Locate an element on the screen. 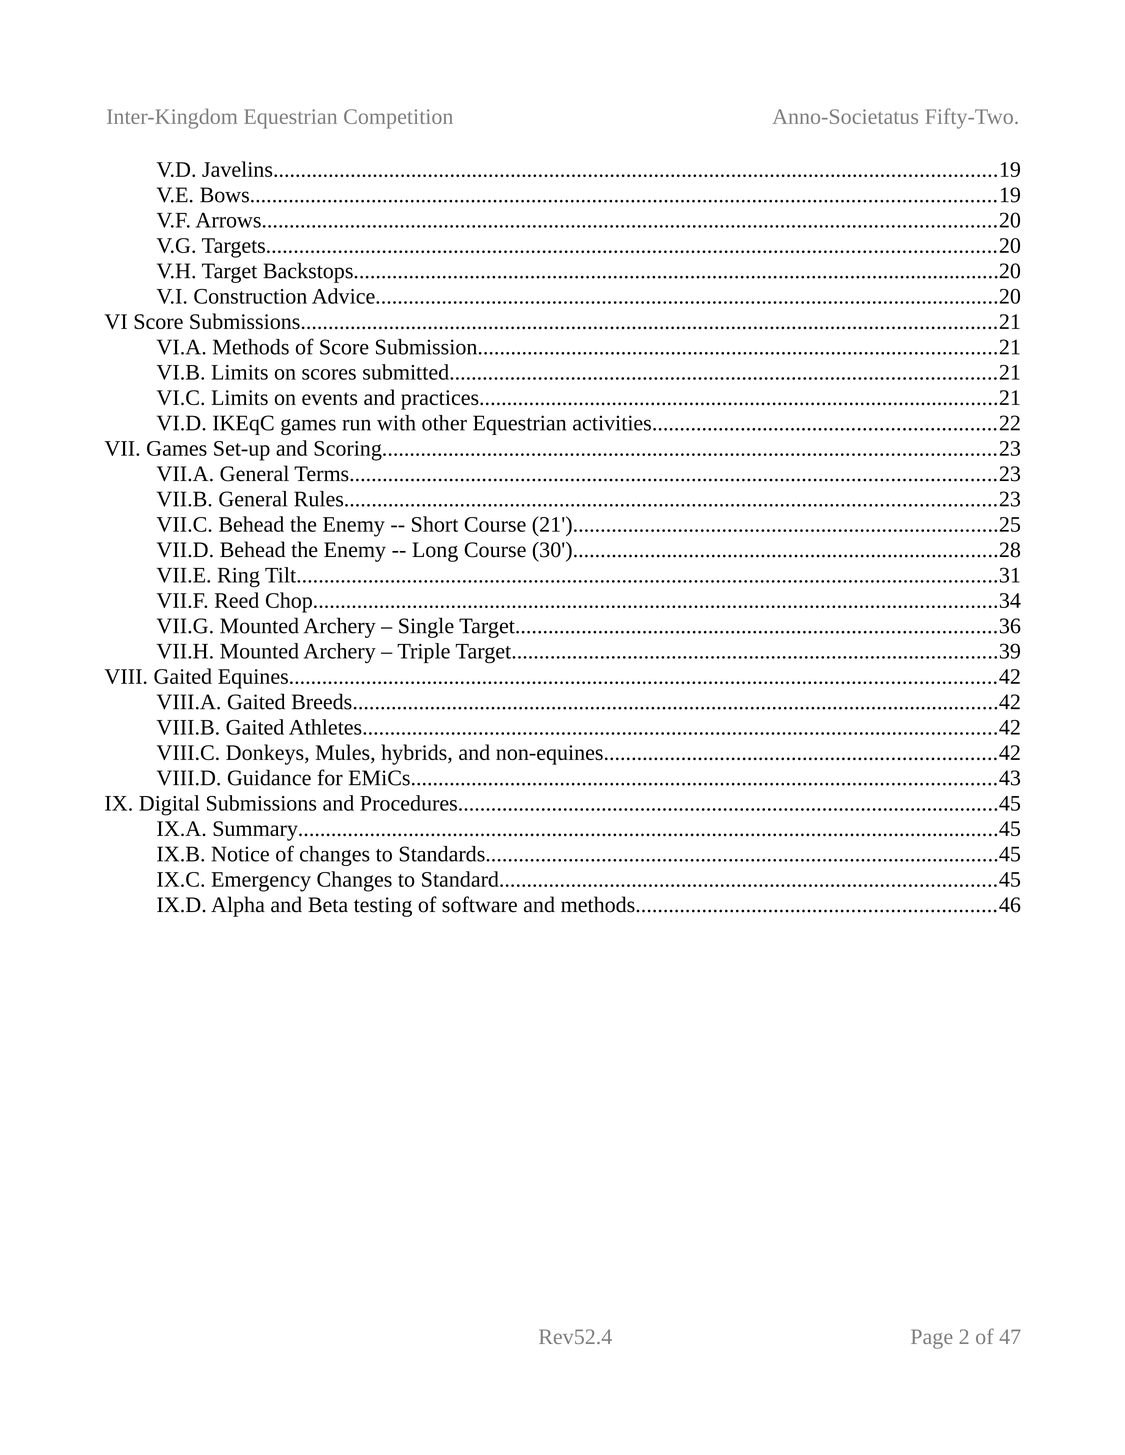 The image size is (1125, 1455). software is located at coordinates (479, 904).
